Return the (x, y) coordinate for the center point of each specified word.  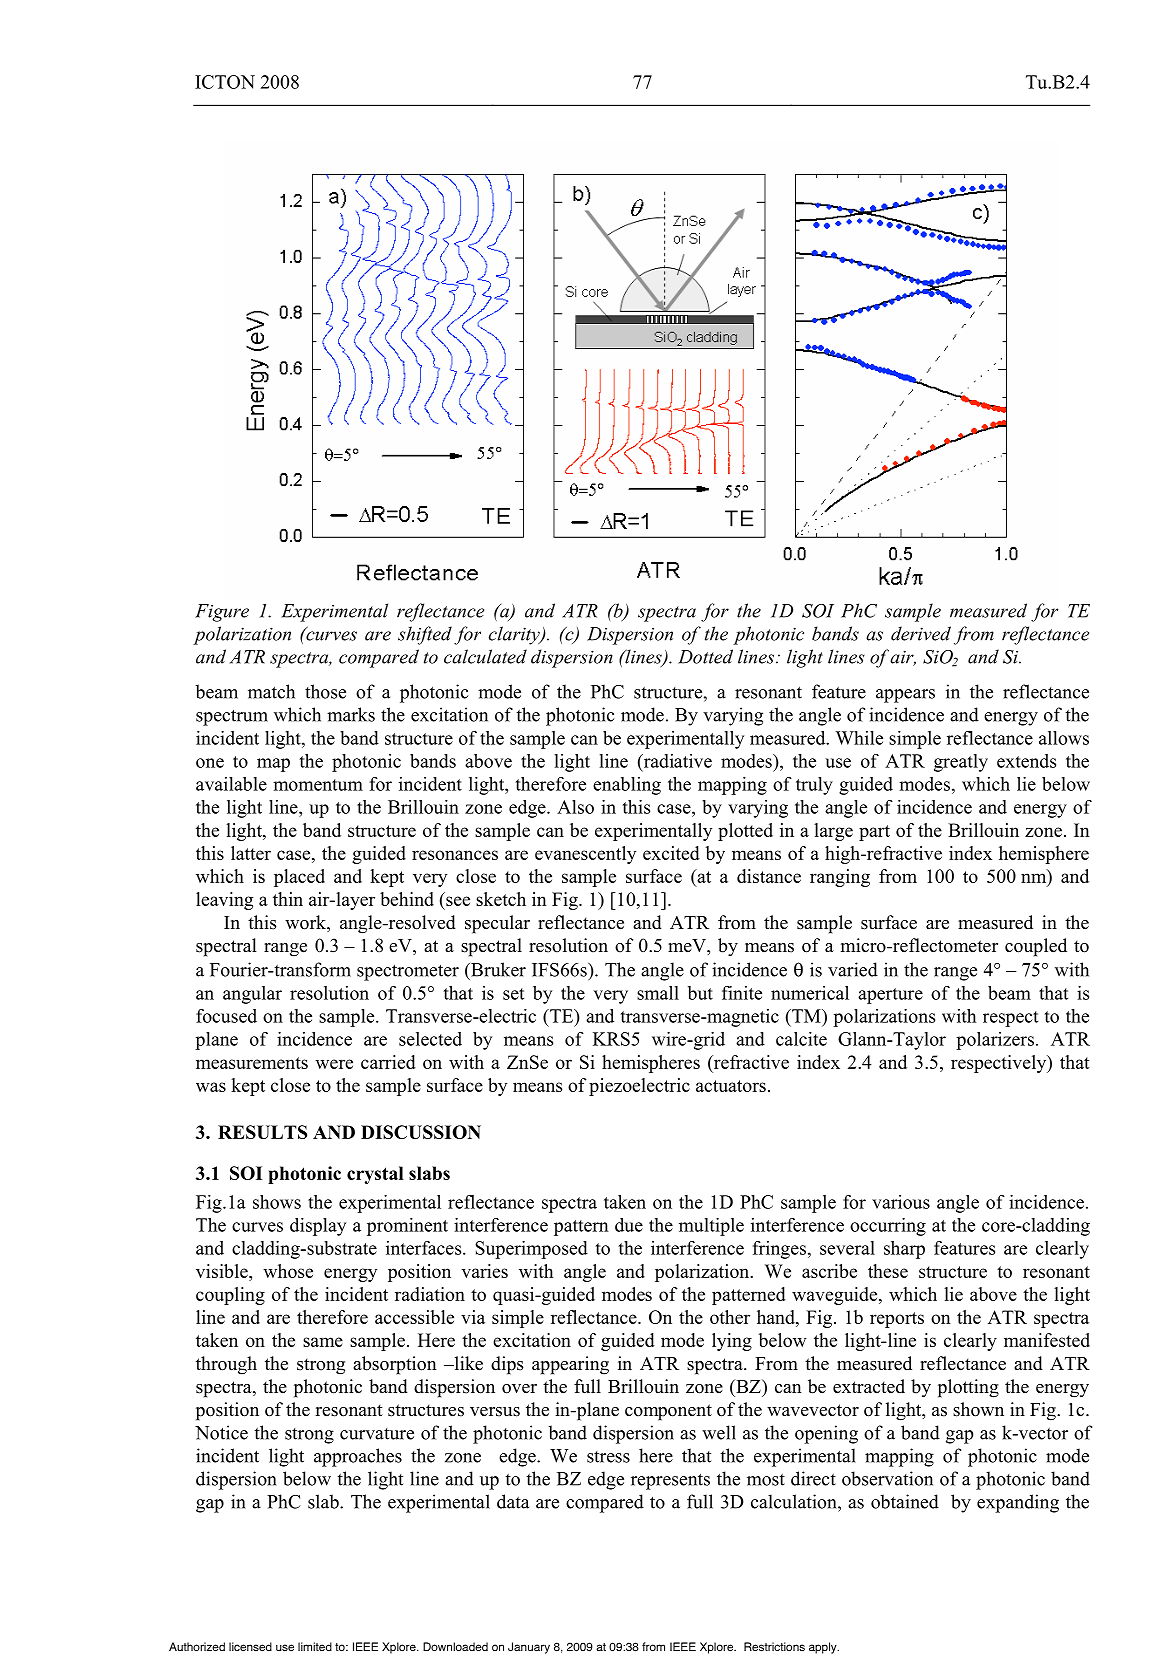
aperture (890, 996)
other (730, 1317)
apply (824, 1648)
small (658, 993)
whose (288, 1271)
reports (897, 1320)
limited (315, 1646)
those (325, 691)
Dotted (705, 656)
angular (252, 995)
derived (921, 633)
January (529, 1648)
